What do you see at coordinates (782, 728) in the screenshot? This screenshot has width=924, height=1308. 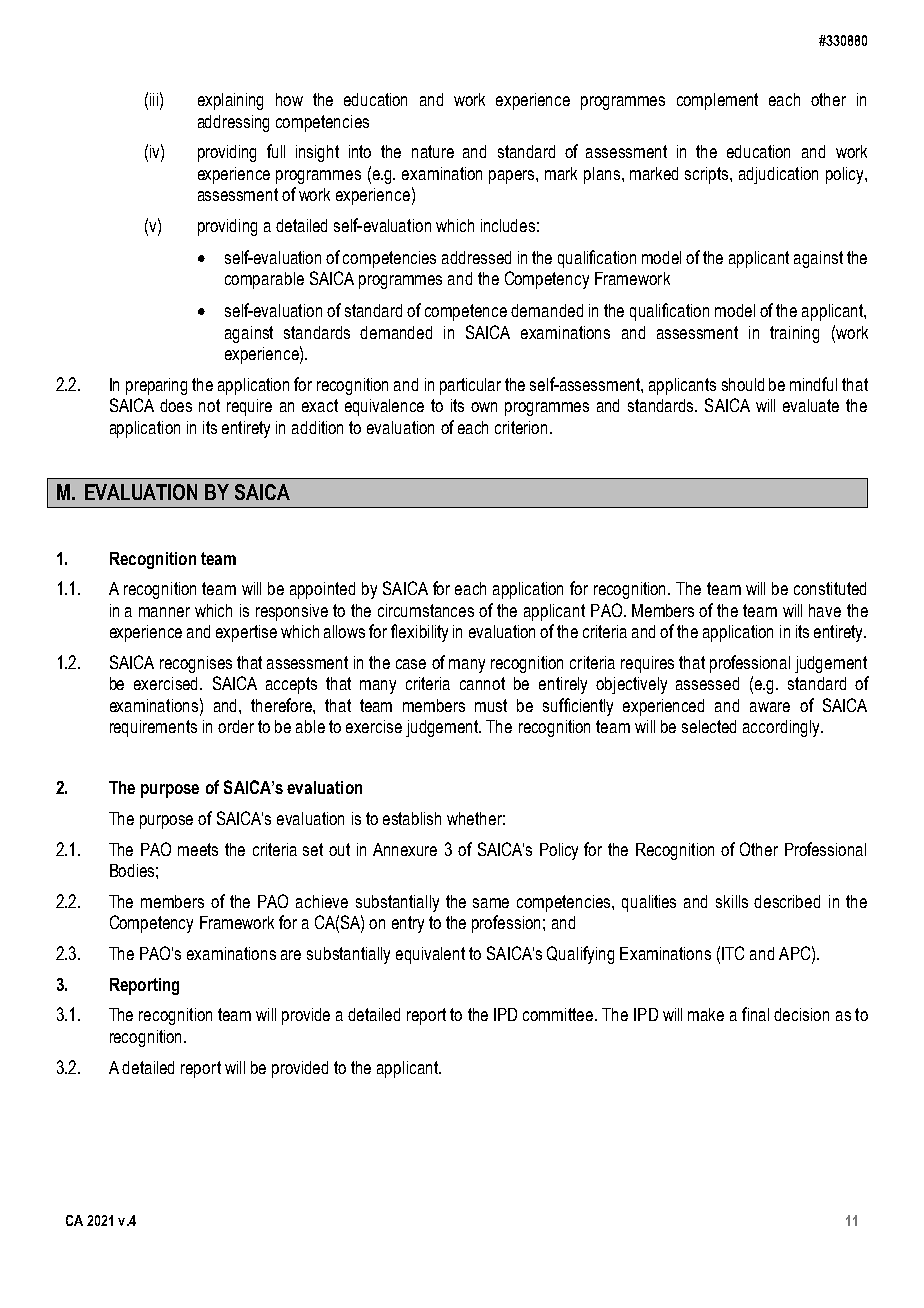 I see `accordingly` at bounding box center [782, 728].
